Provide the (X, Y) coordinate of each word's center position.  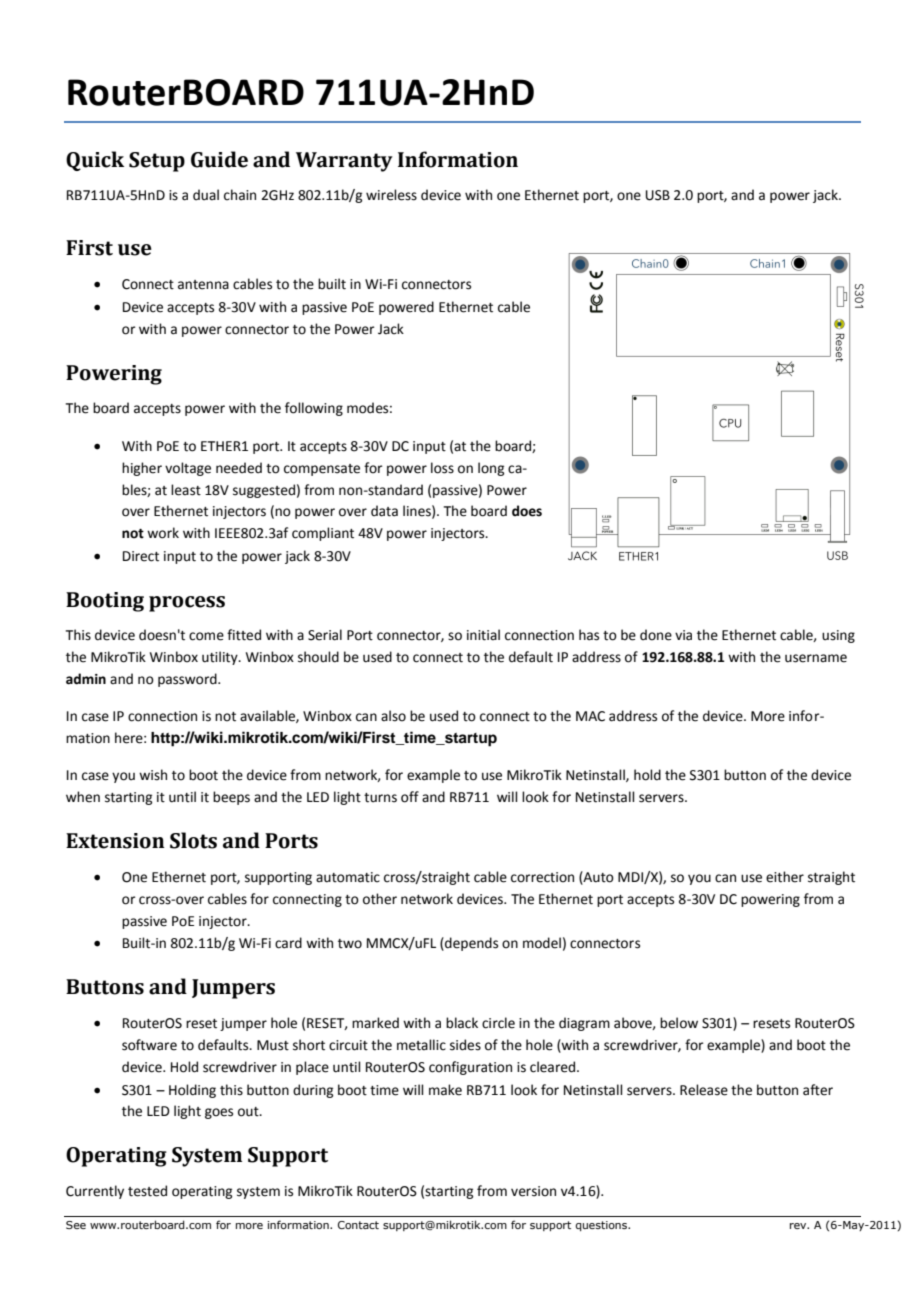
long (491, 469)
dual (206, 194)
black (462, 1023)
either (785, 877)
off (410, 797)
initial (483, 635)
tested (147, 1191)
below (679, 1023)
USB (658, 195)
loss (442, 468)
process (187, 604)
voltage (188, 469)
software (149, 1045)
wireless (391, 195)
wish (153, 775)
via (683, 635)
